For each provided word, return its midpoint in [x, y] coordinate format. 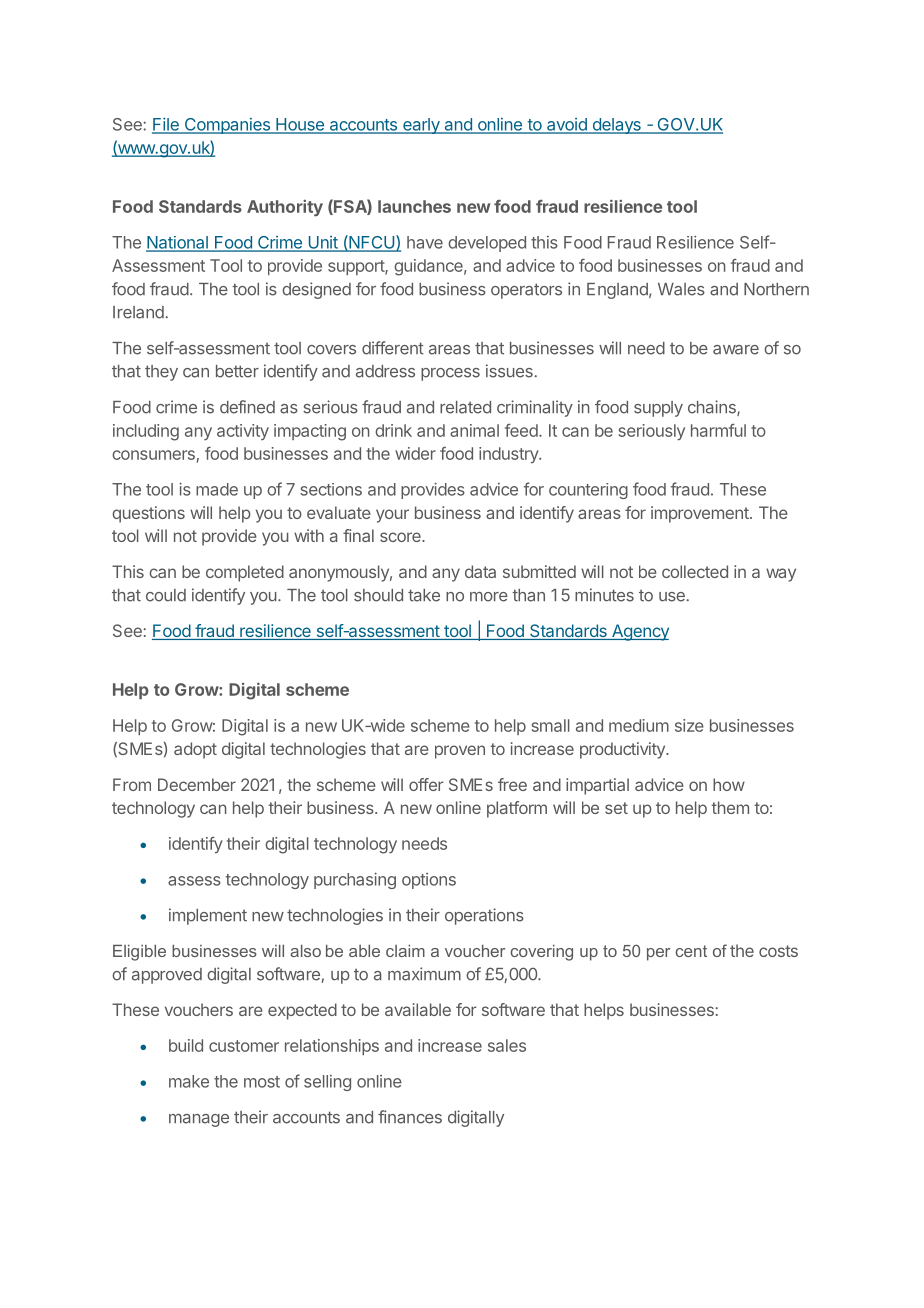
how [729, 784]
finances [410, 1117]
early [421, 126]
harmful [718, 430]
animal [474, 430]
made [217, 489]
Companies [227, 126]
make [189, 1081]
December [197, 784]
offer [426, 784]
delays [616, 126]
